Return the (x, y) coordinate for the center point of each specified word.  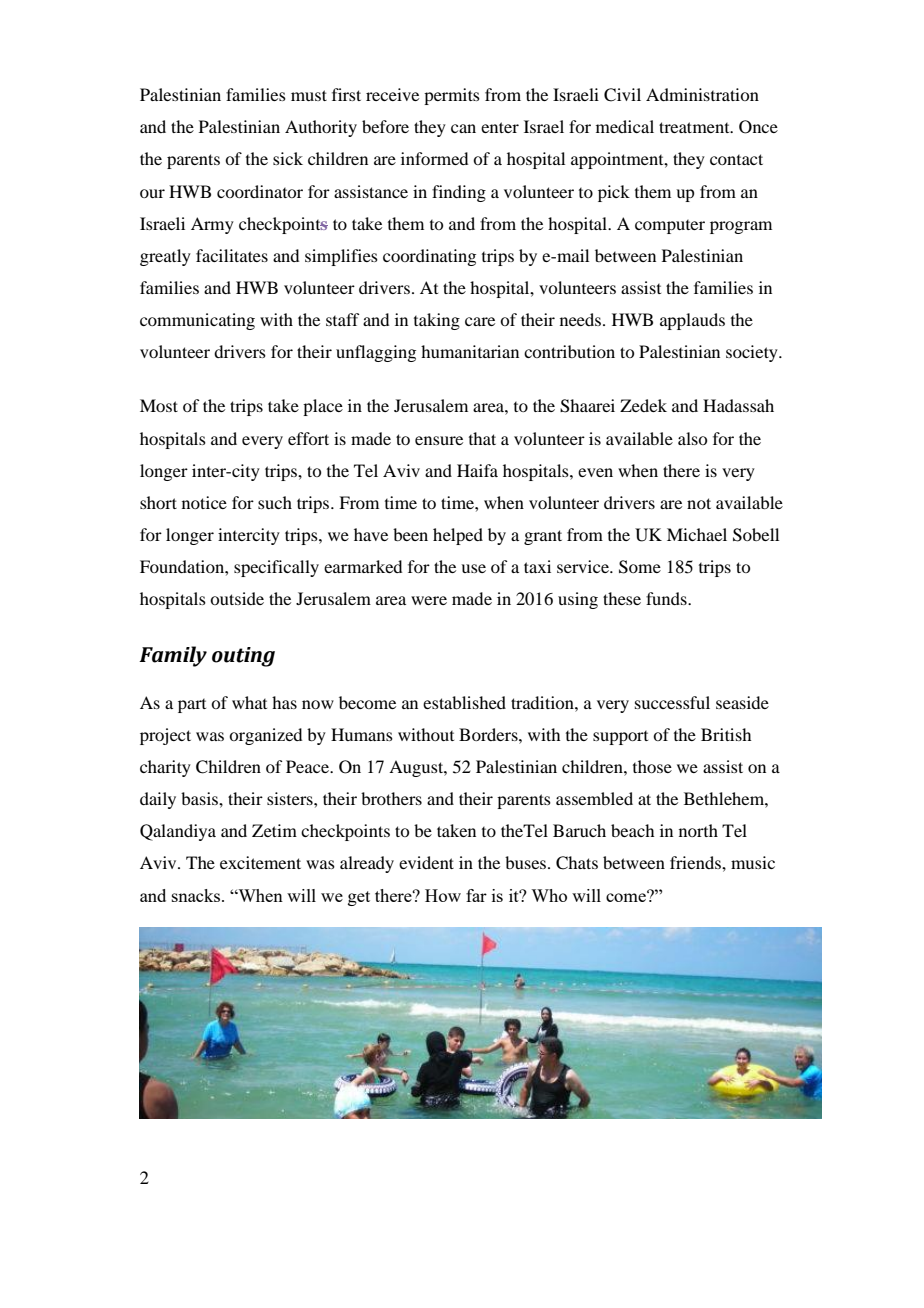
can (463, 128)
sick (288, 158)
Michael (697, 534)
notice (204, 502)
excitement (260, 862)
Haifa (477, 470)
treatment (695, 127)
